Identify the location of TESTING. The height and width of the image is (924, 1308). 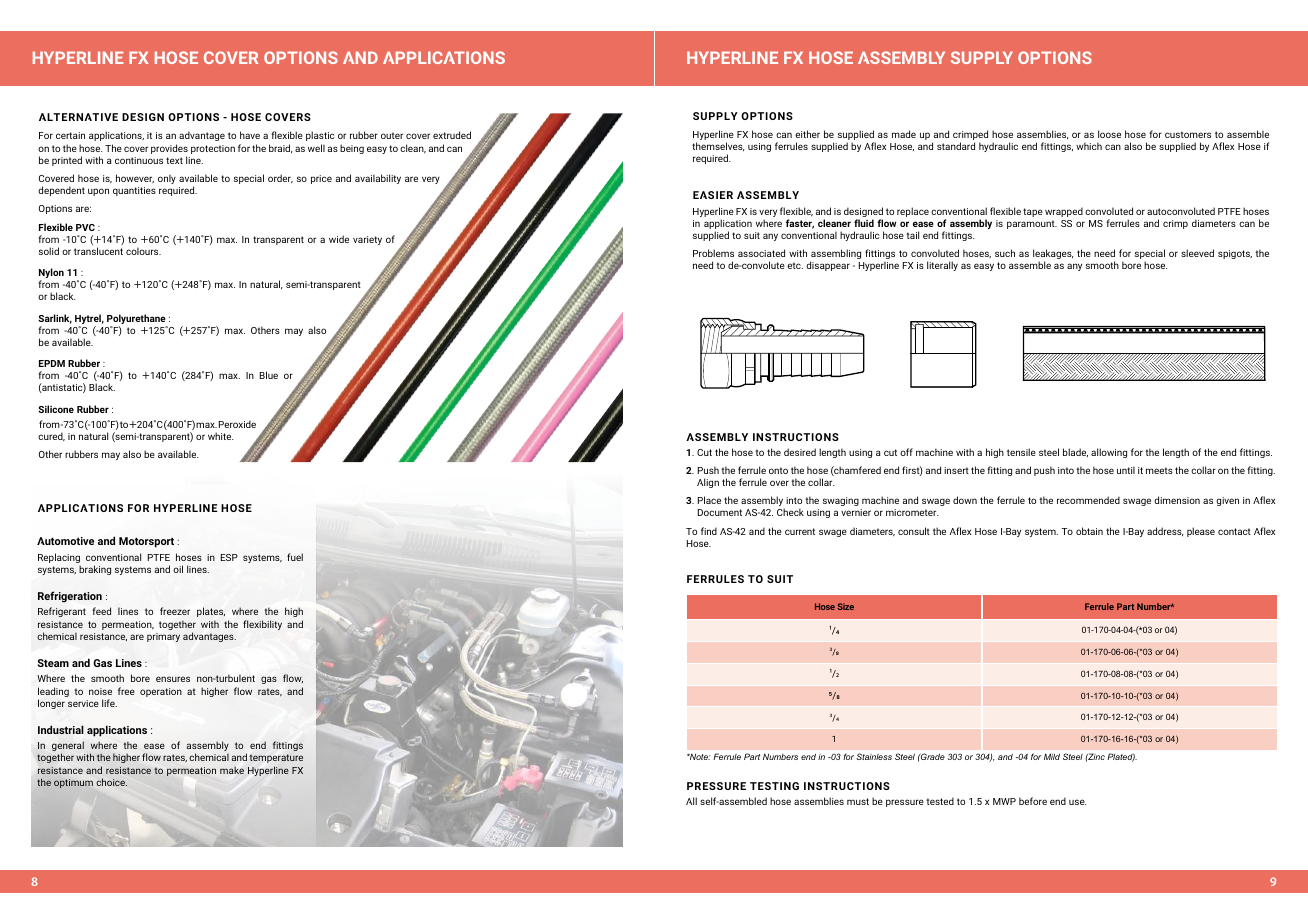
(774, 786).
